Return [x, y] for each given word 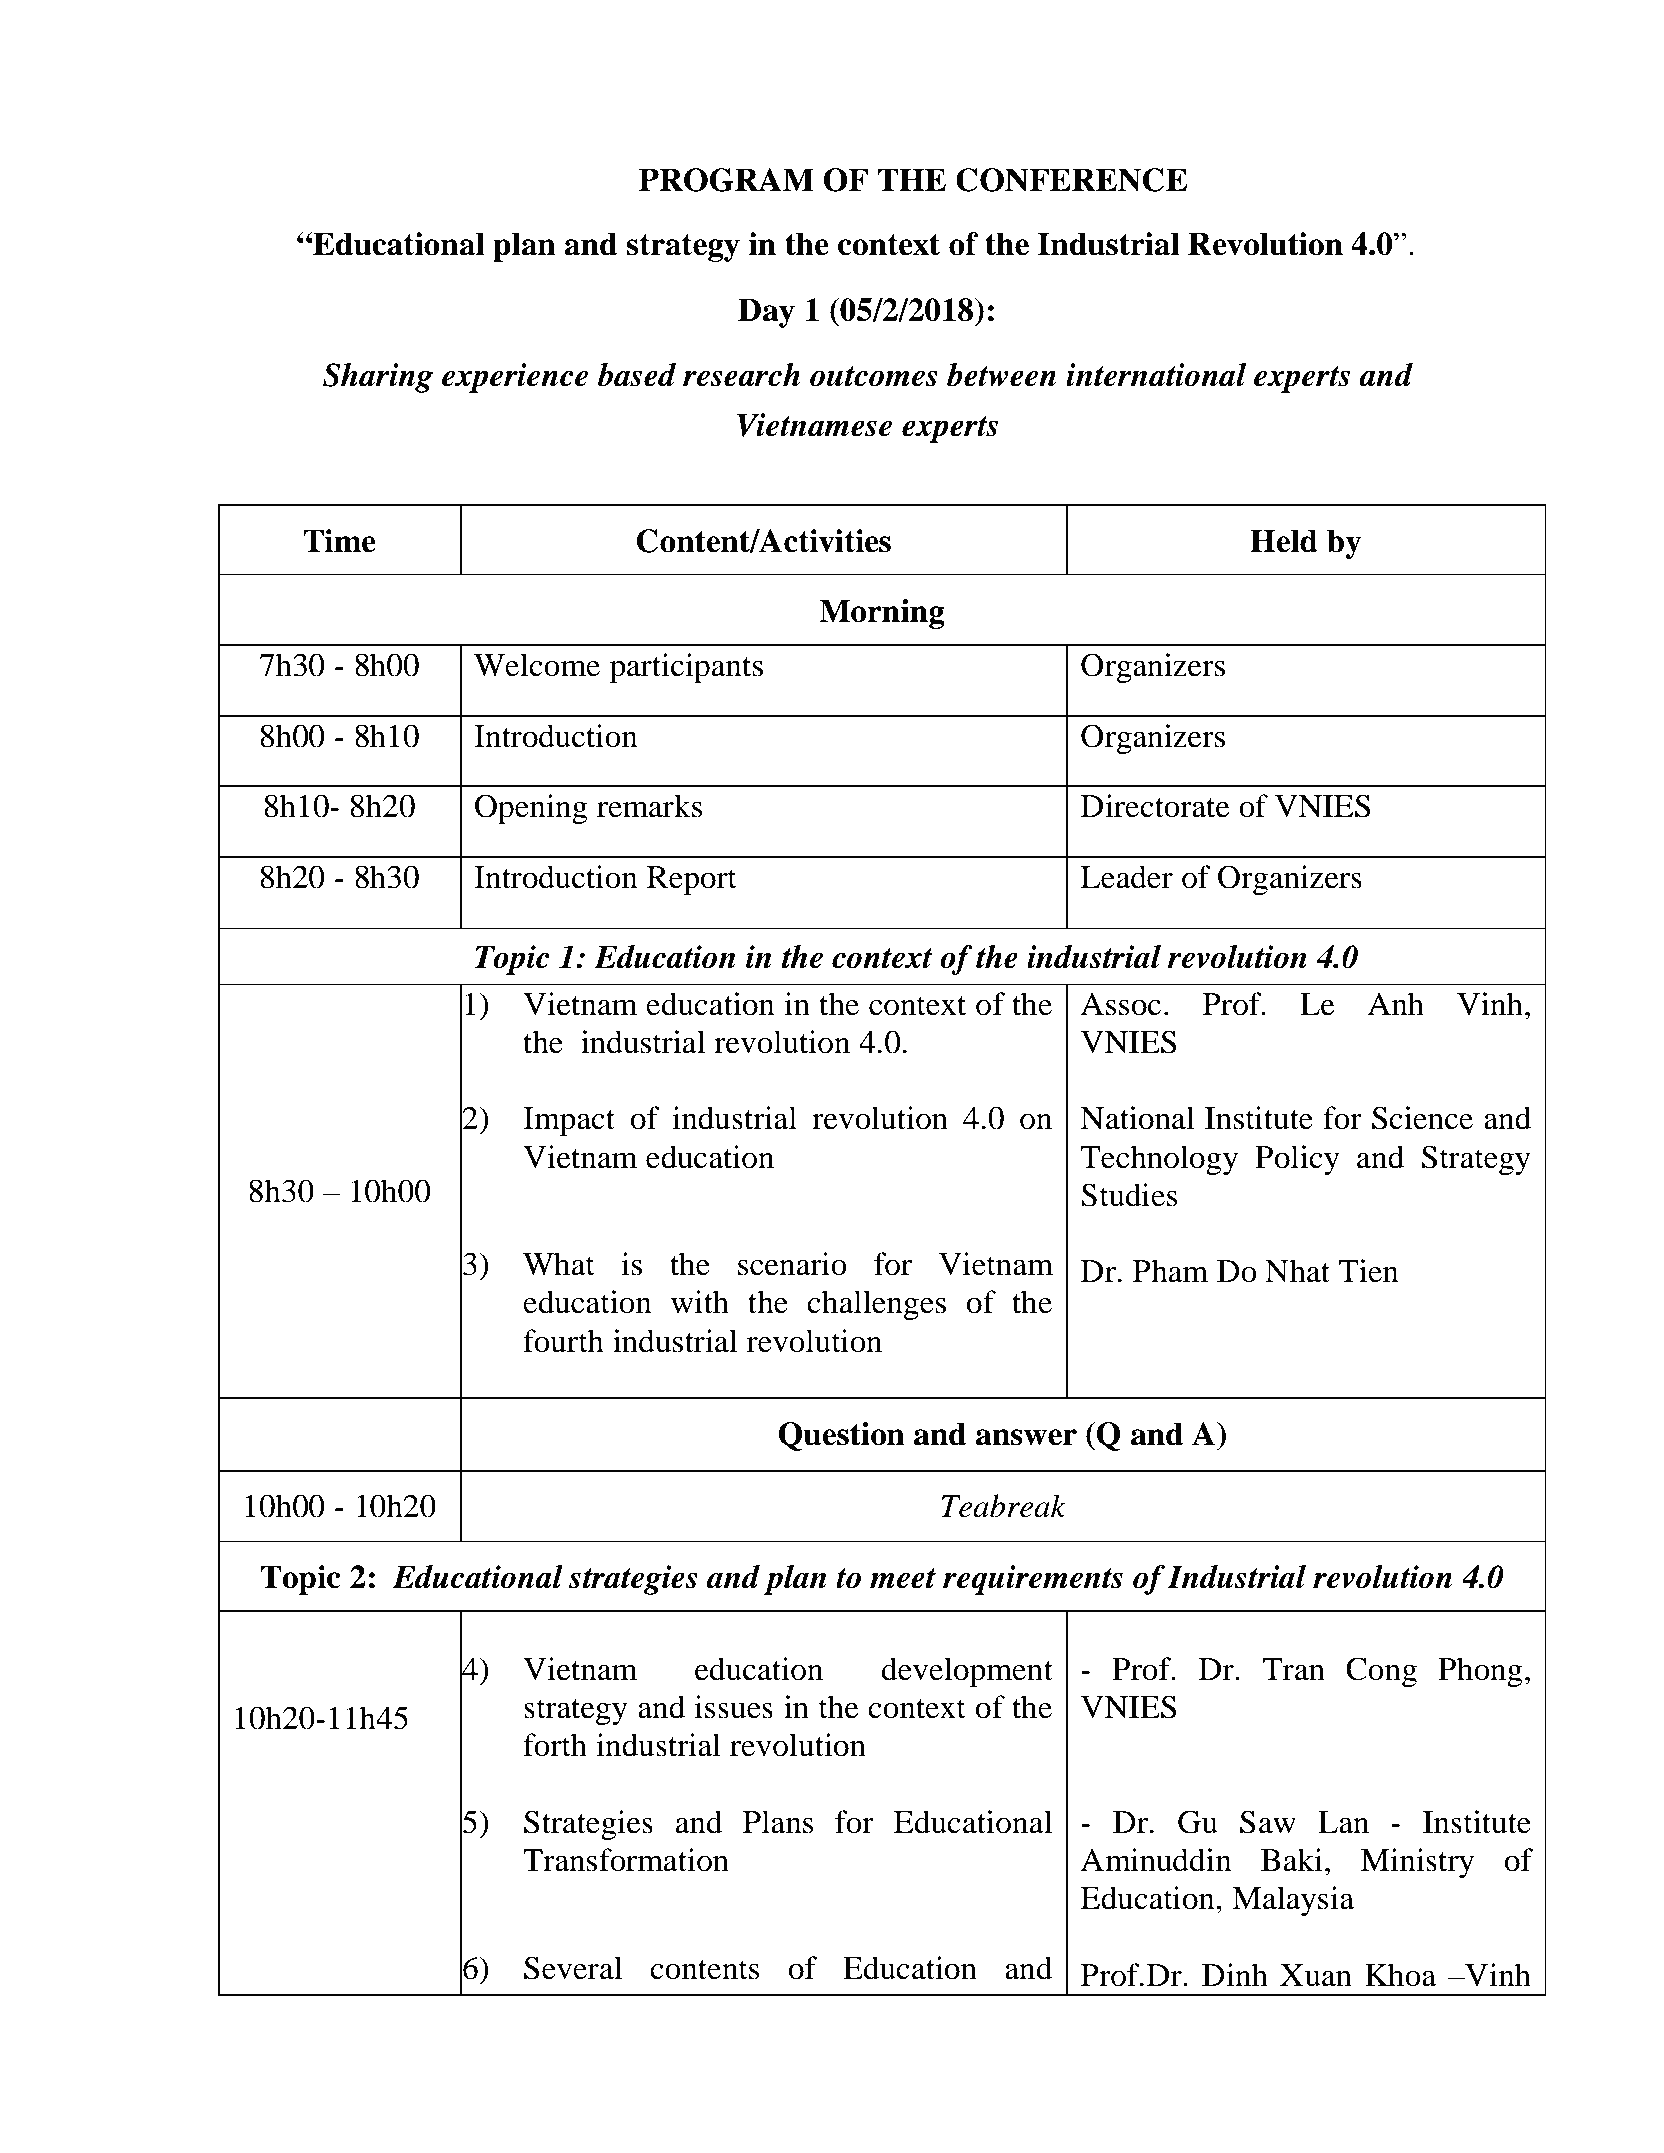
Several [573, 1968]
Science [1422, 1118]
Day [766, 313]
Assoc [1121, 1004]
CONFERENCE [1072, 180]
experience [515, 378]
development [967, 1672]
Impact [569, 1122]
